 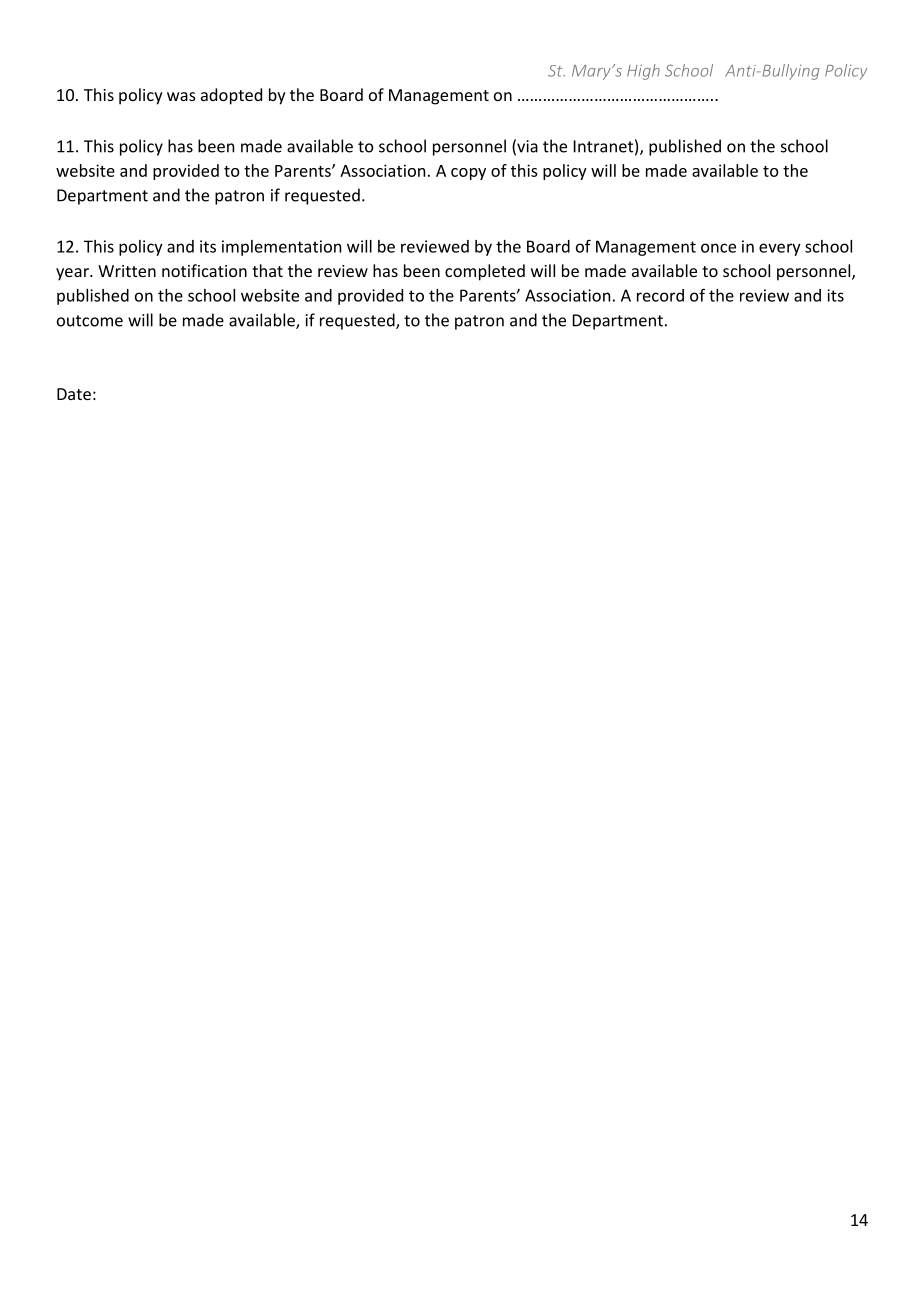 What do you see at coordinates (74, 394) in the screenshot?
I see `Date` at bounding box center [74, 394].
